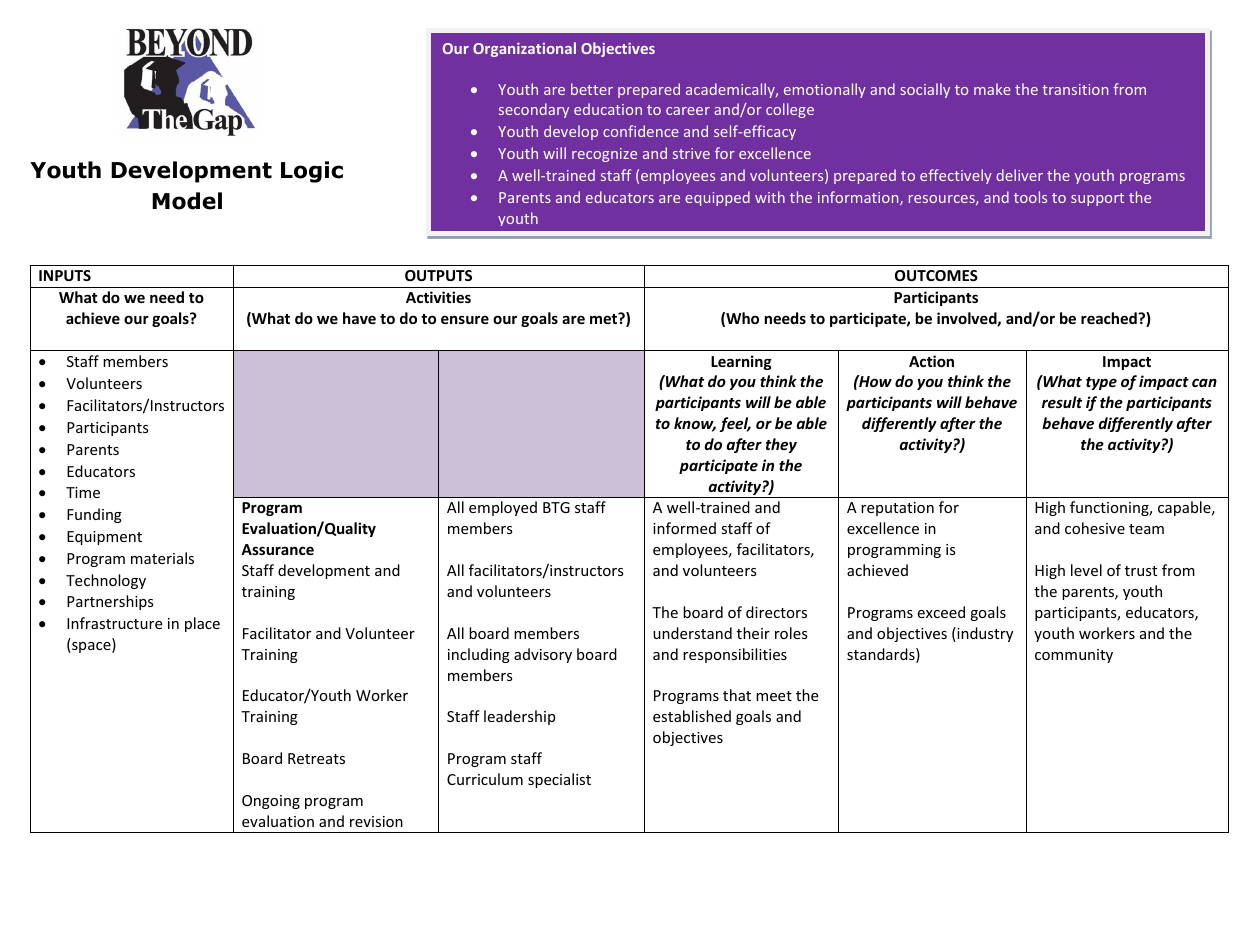 This screenshot has height=952, width=1233. I want to click on community, so click(1074, 656).
